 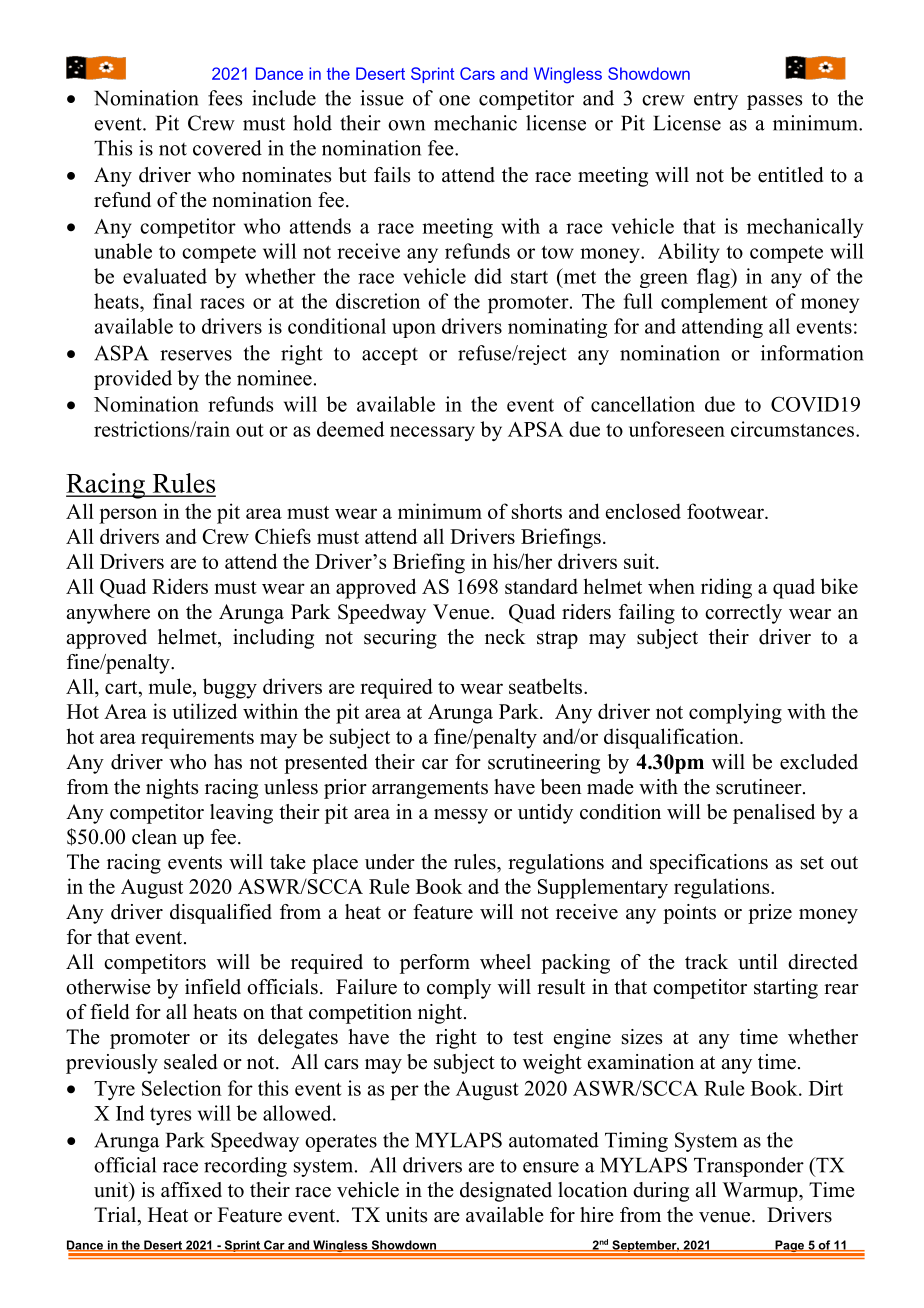 I want to click on mule, so click(x=171, y=687).
